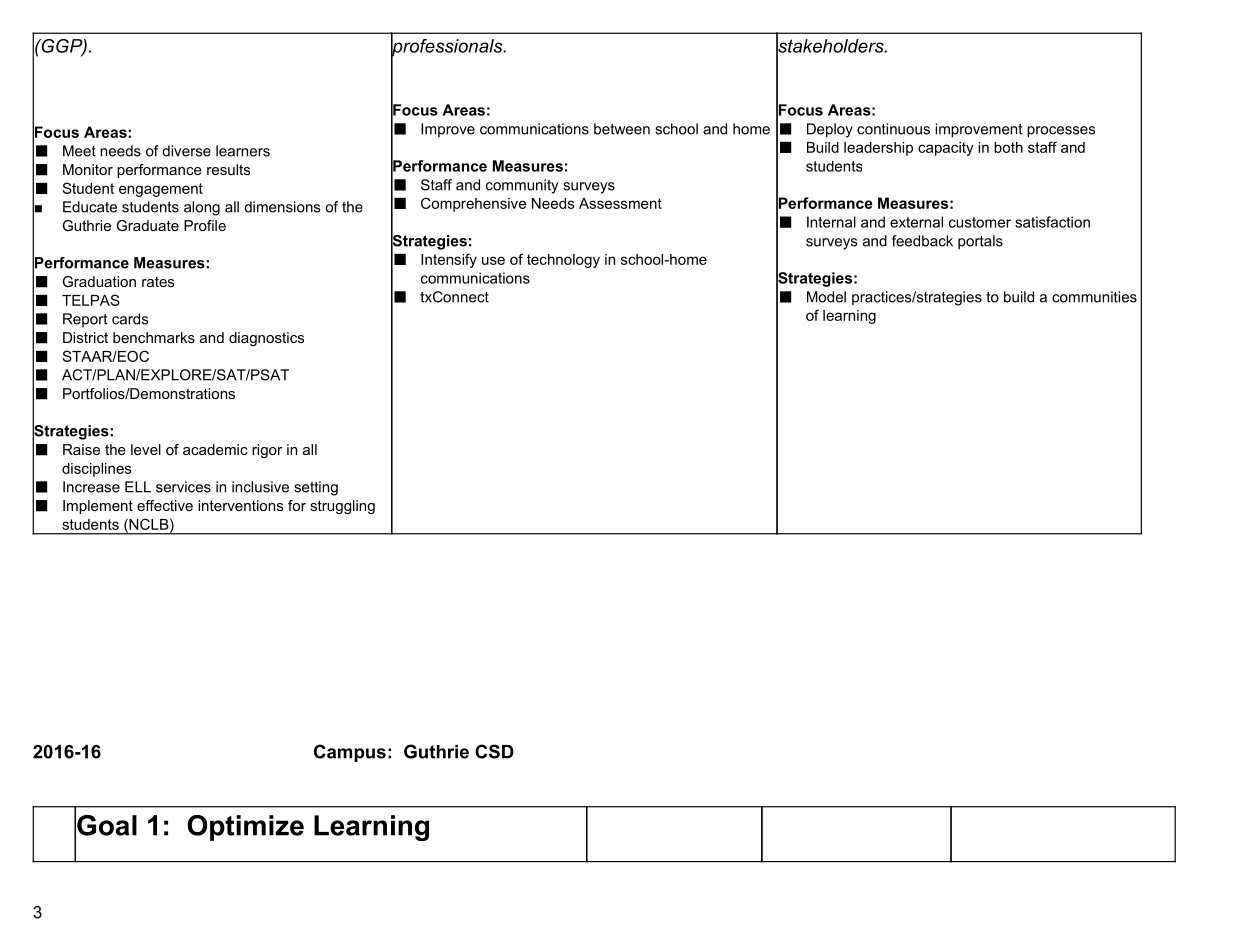  What do you see at coordinates (316, 488) in the screenshot?
I see `setting` at bounding box center [316, 488].
